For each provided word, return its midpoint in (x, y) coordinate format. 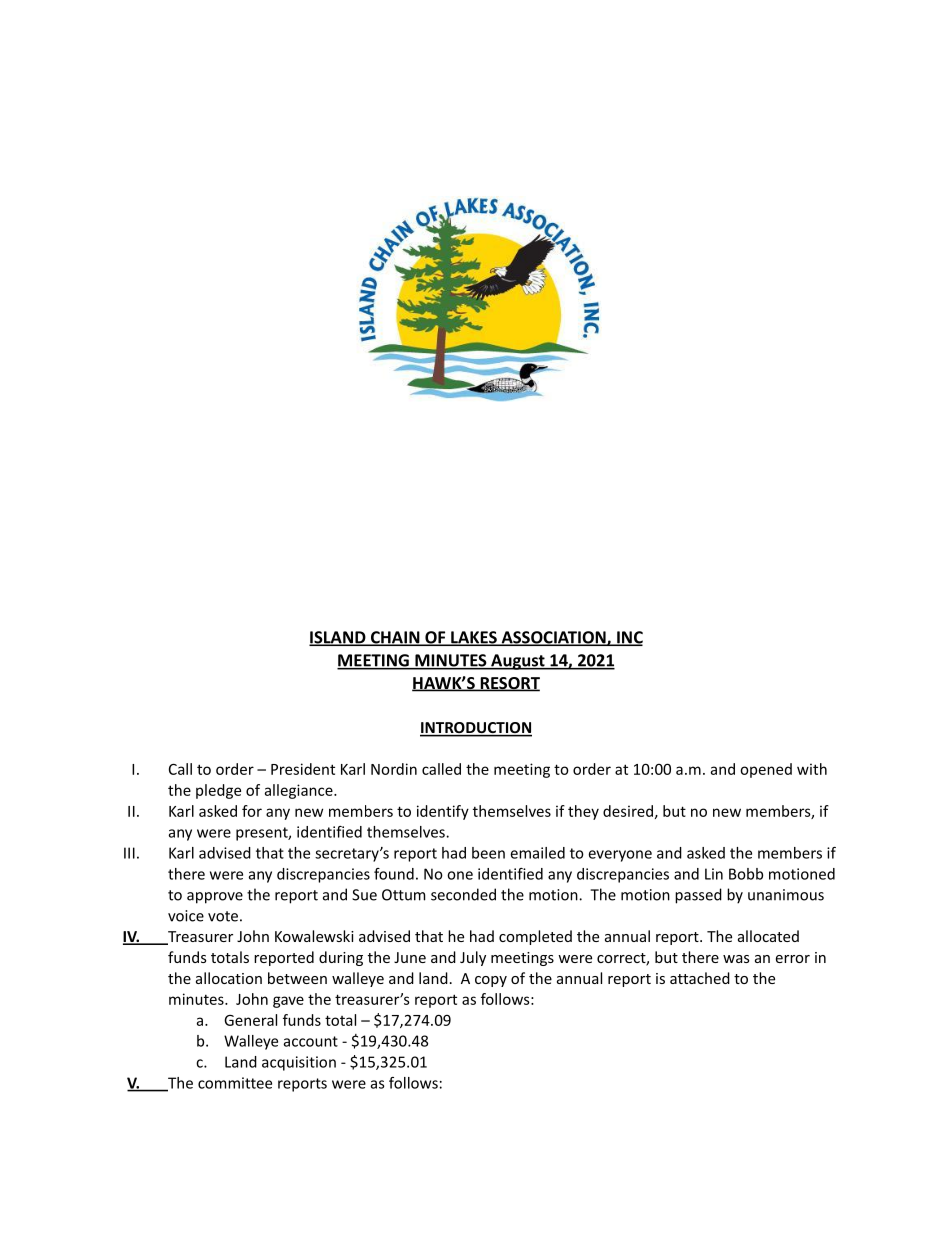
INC (628, 638)
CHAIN (395, 638)
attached (700, 978)
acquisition (299, 1063)
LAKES (474, 638)
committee (235, 1083)
